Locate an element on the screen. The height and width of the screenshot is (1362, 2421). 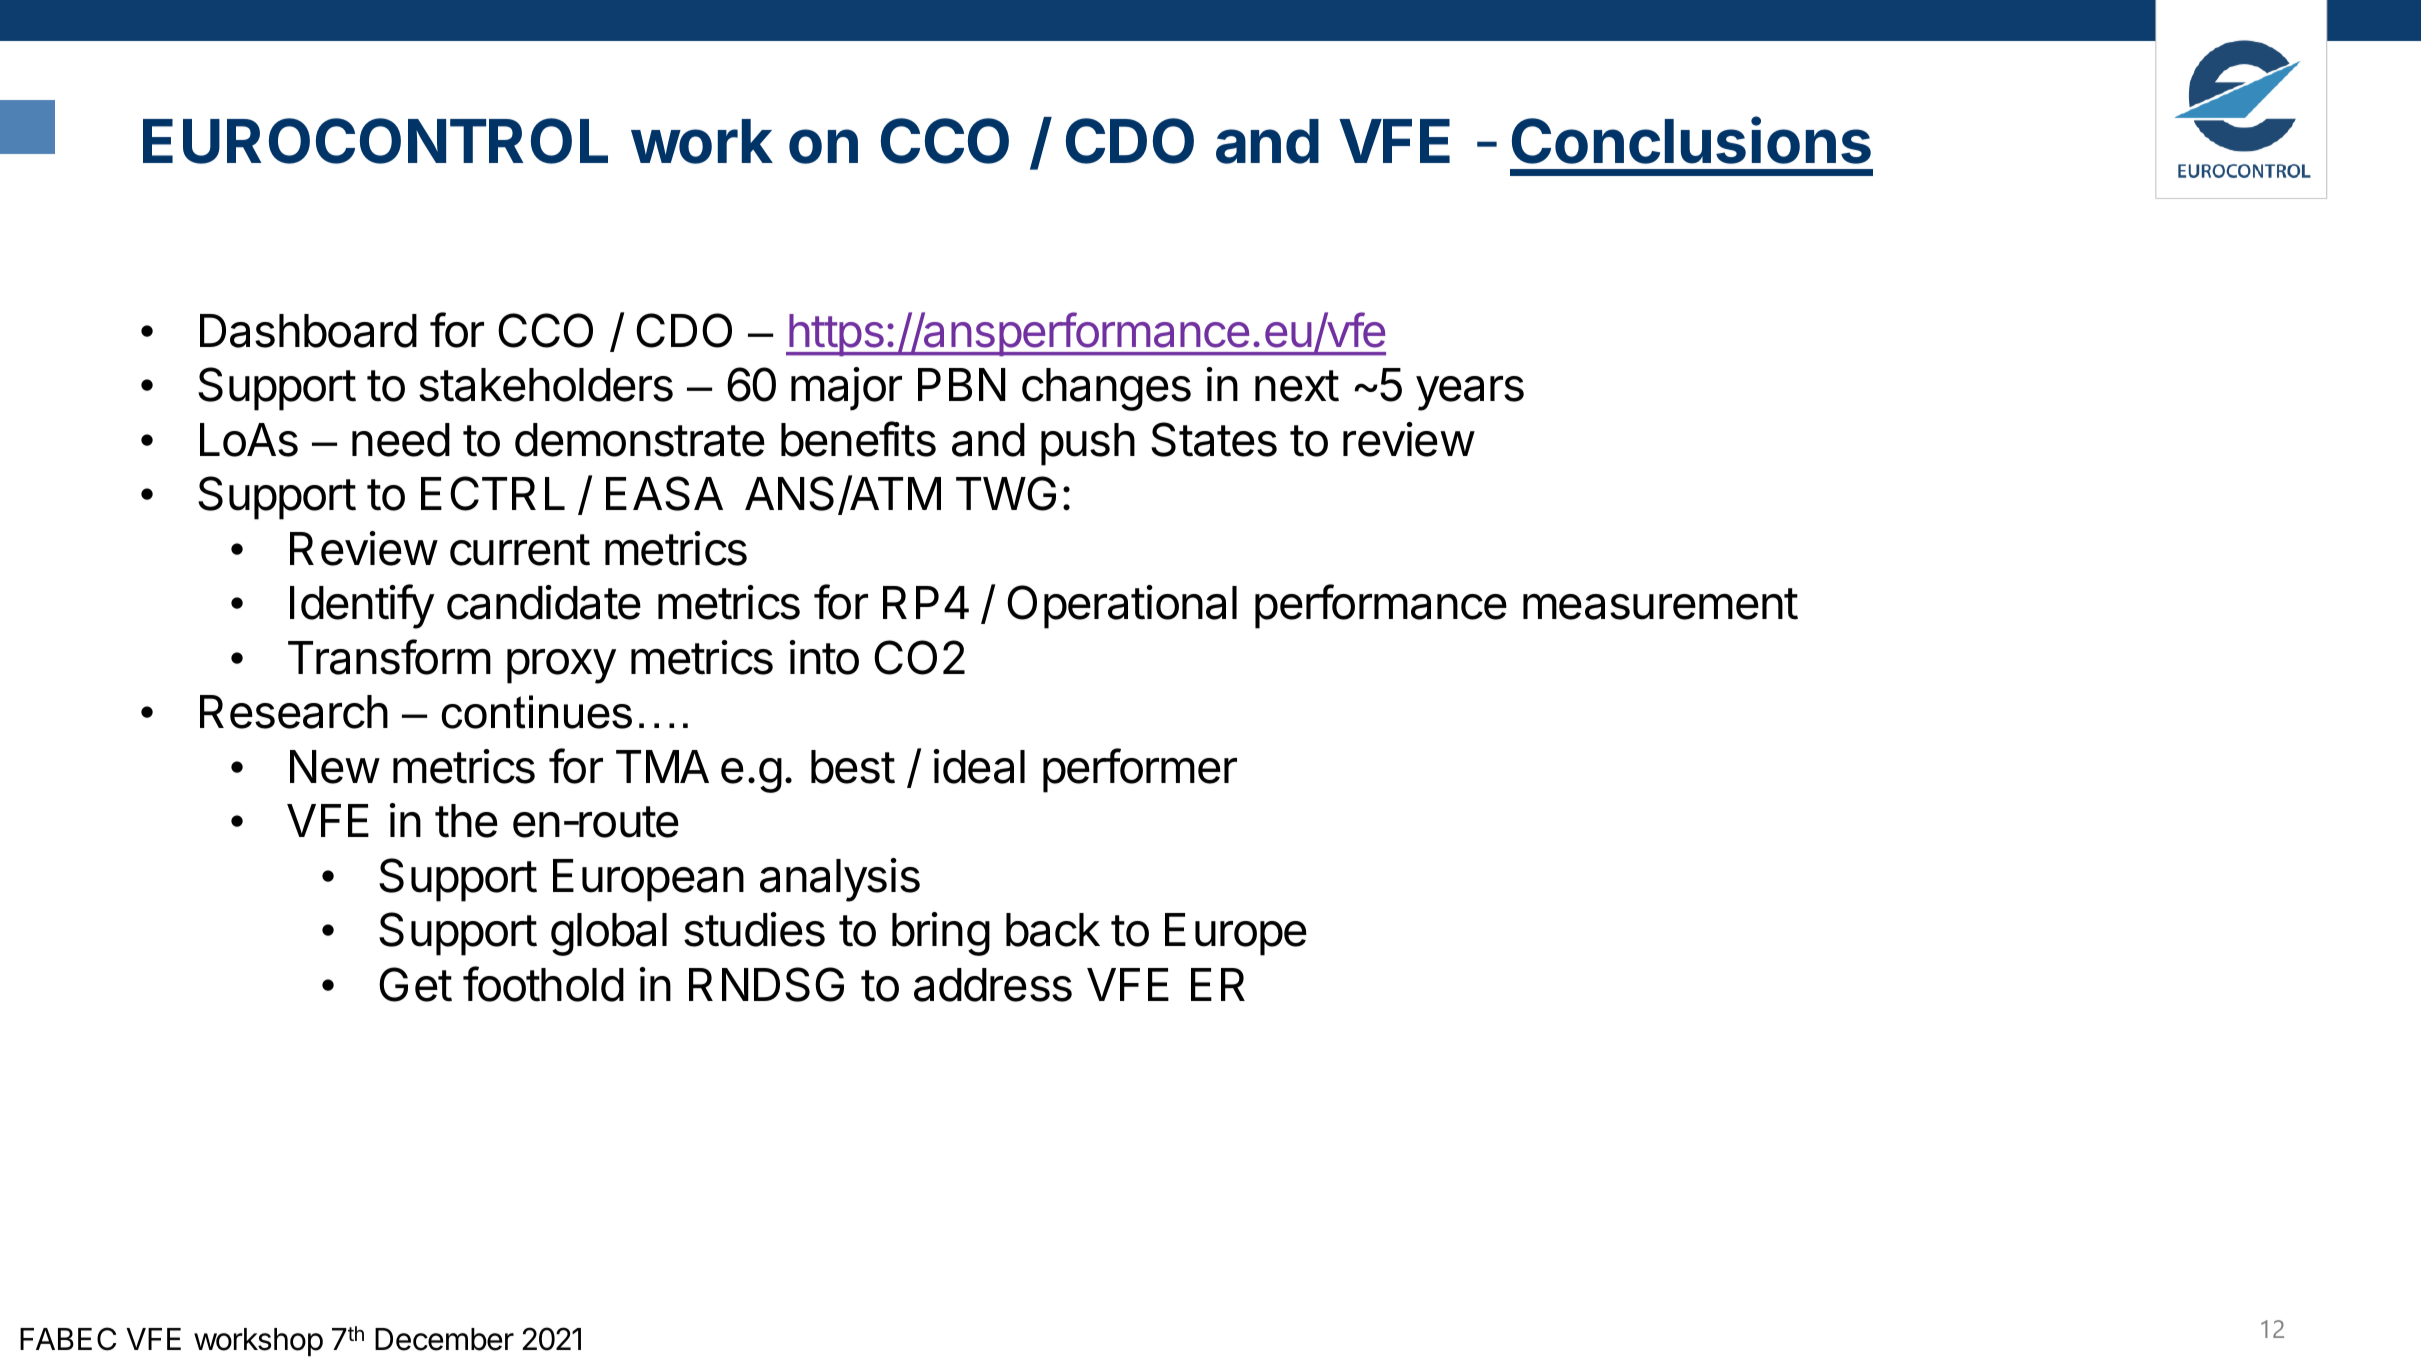
December is located at coordinates (444, 1339).
